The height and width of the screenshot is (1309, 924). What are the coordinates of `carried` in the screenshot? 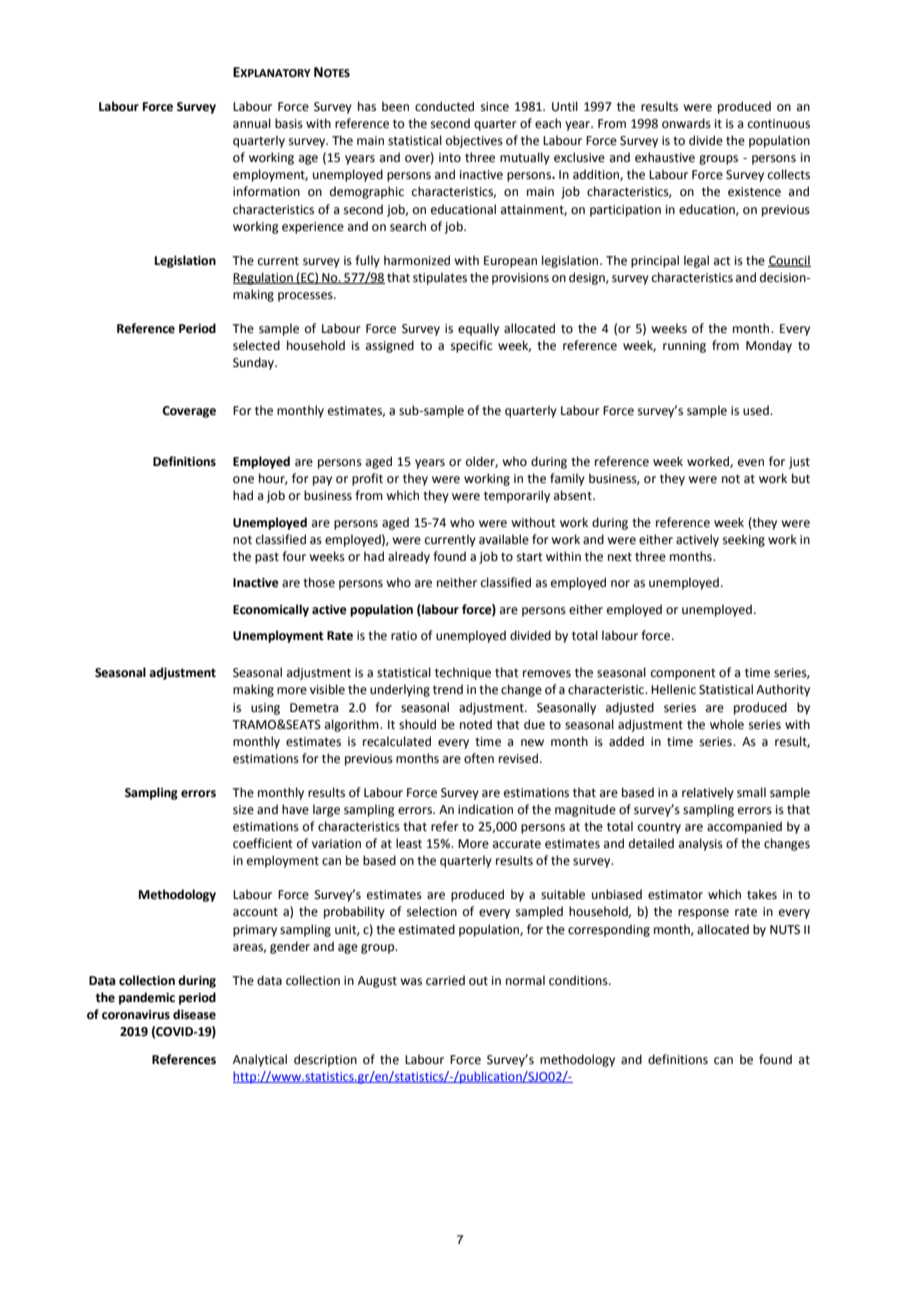 It's located at (445, 980).
